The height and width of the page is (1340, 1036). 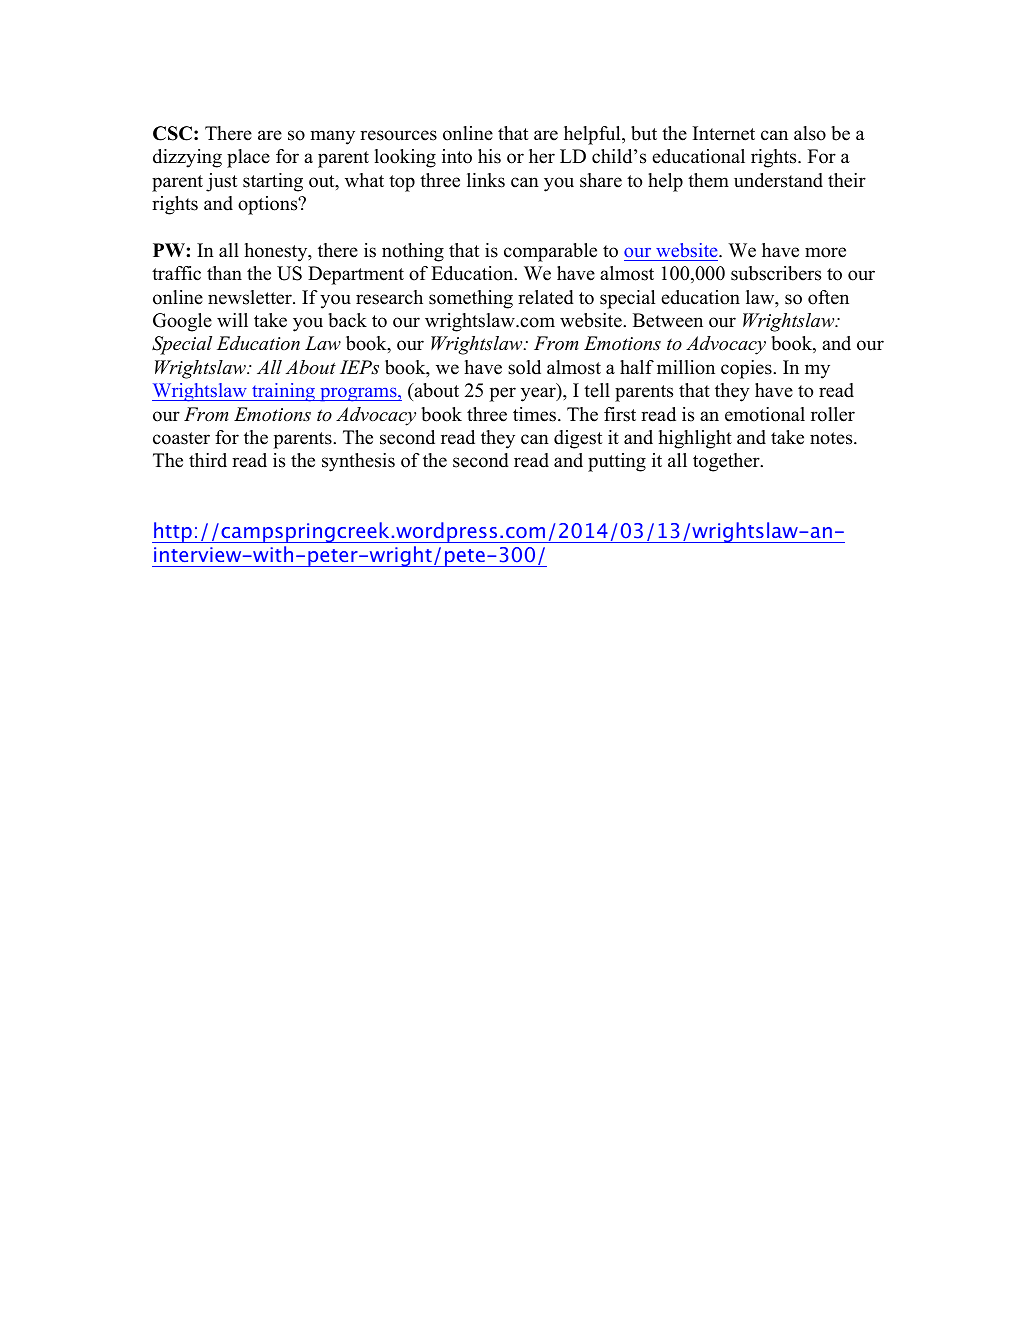 I want to click on links, so click(x=486, y=180).
